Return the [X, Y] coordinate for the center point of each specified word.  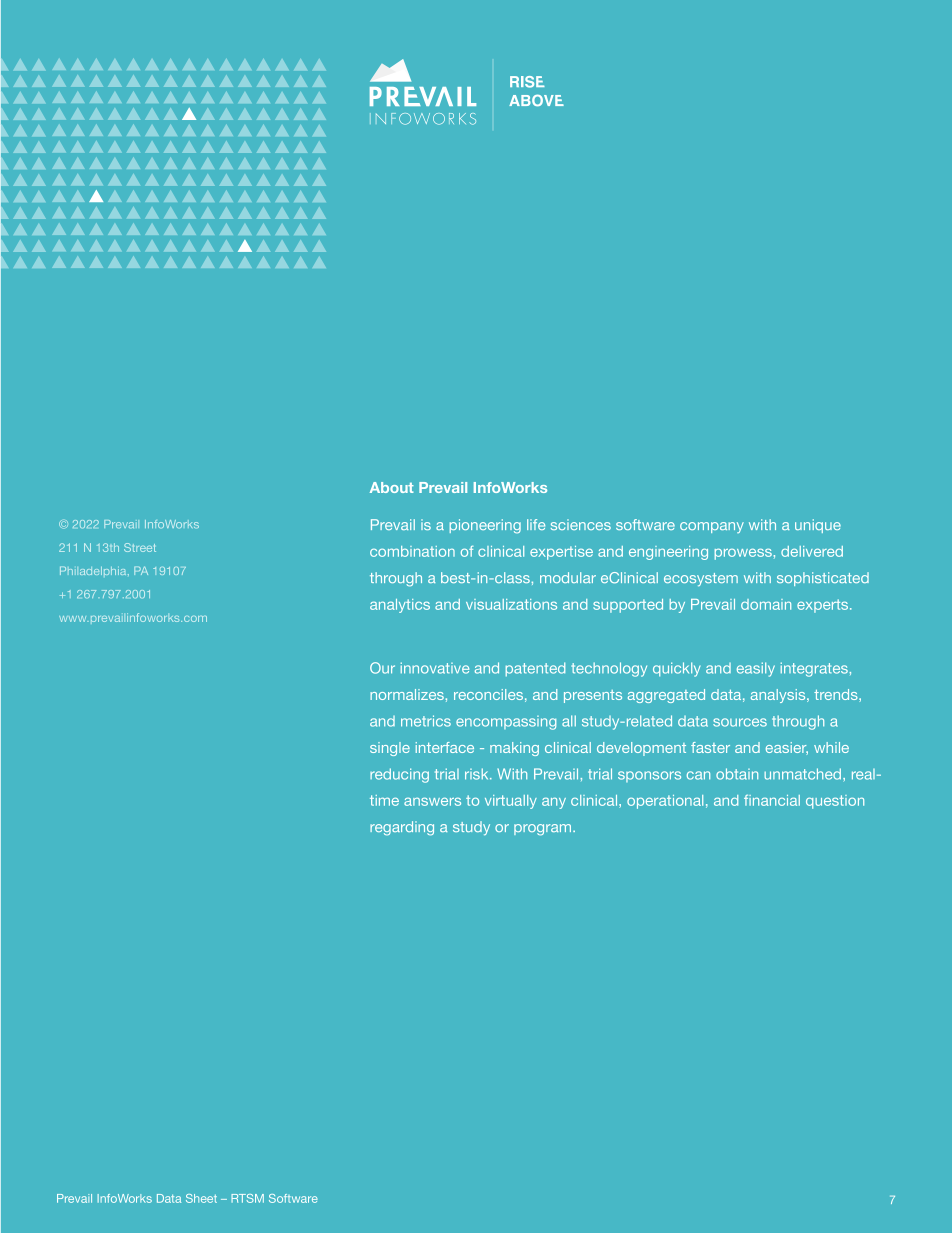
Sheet [201, 1198]
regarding [402, 828]
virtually [511, 802]
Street [140, 547]
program [544, 830]
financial [772, 800]
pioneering [485, 526]
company [712, 527]
